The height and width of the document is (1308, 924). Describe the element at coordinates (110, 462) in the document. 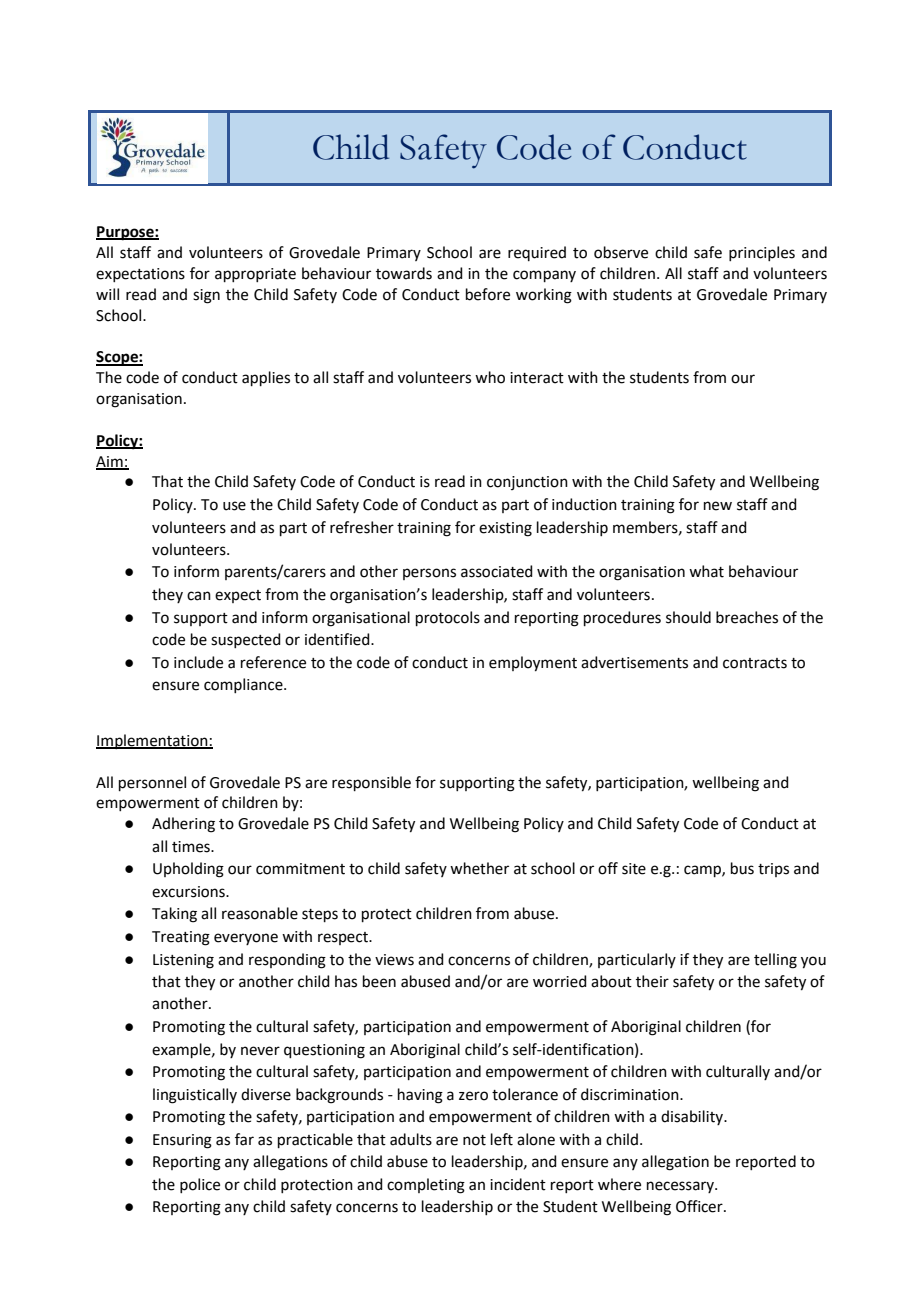

I see `Aim` at that location.
